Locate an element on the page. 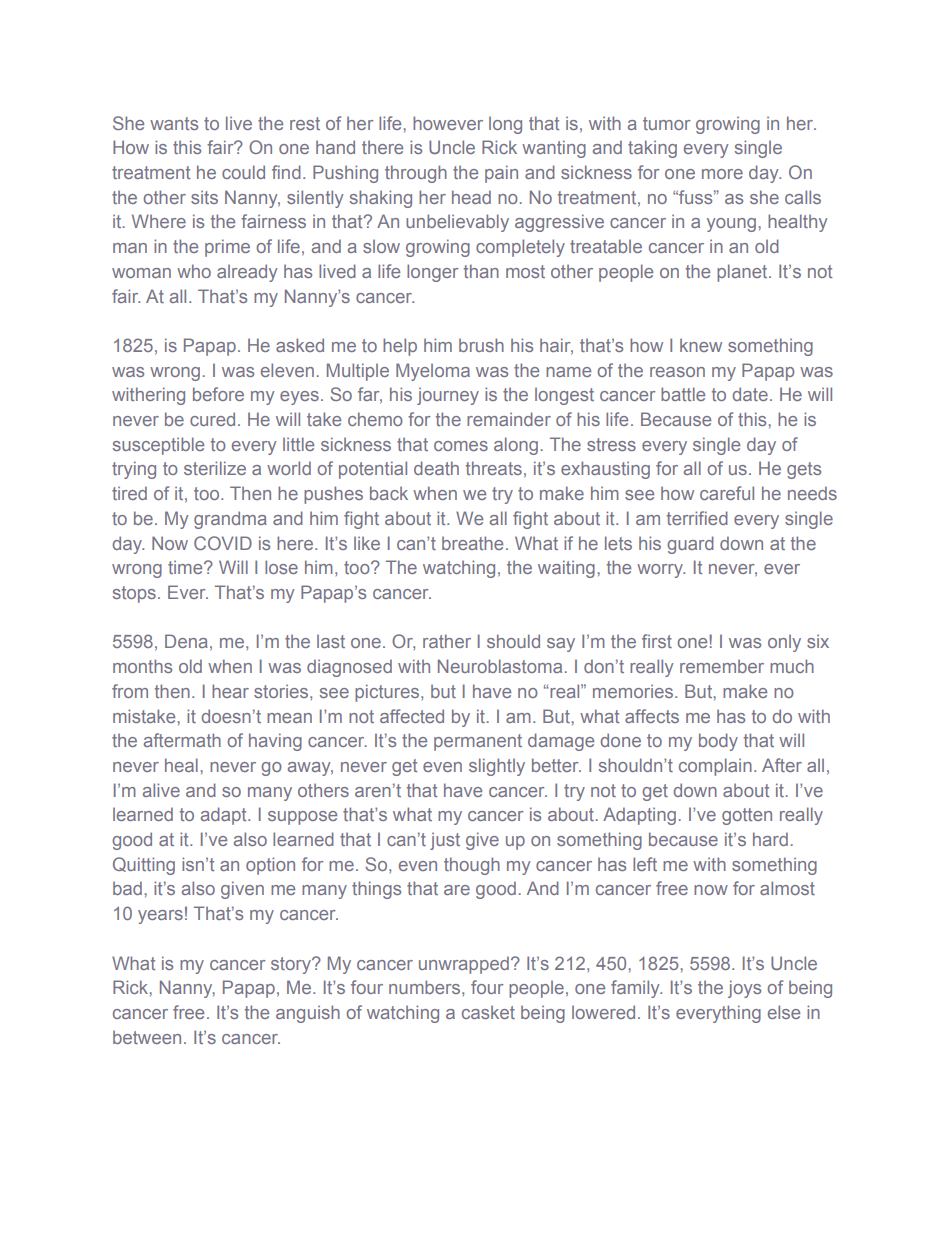 Image resolution: width=952 pixels, height=1233 pixels. permanent is located at coordinates (478, 742).
